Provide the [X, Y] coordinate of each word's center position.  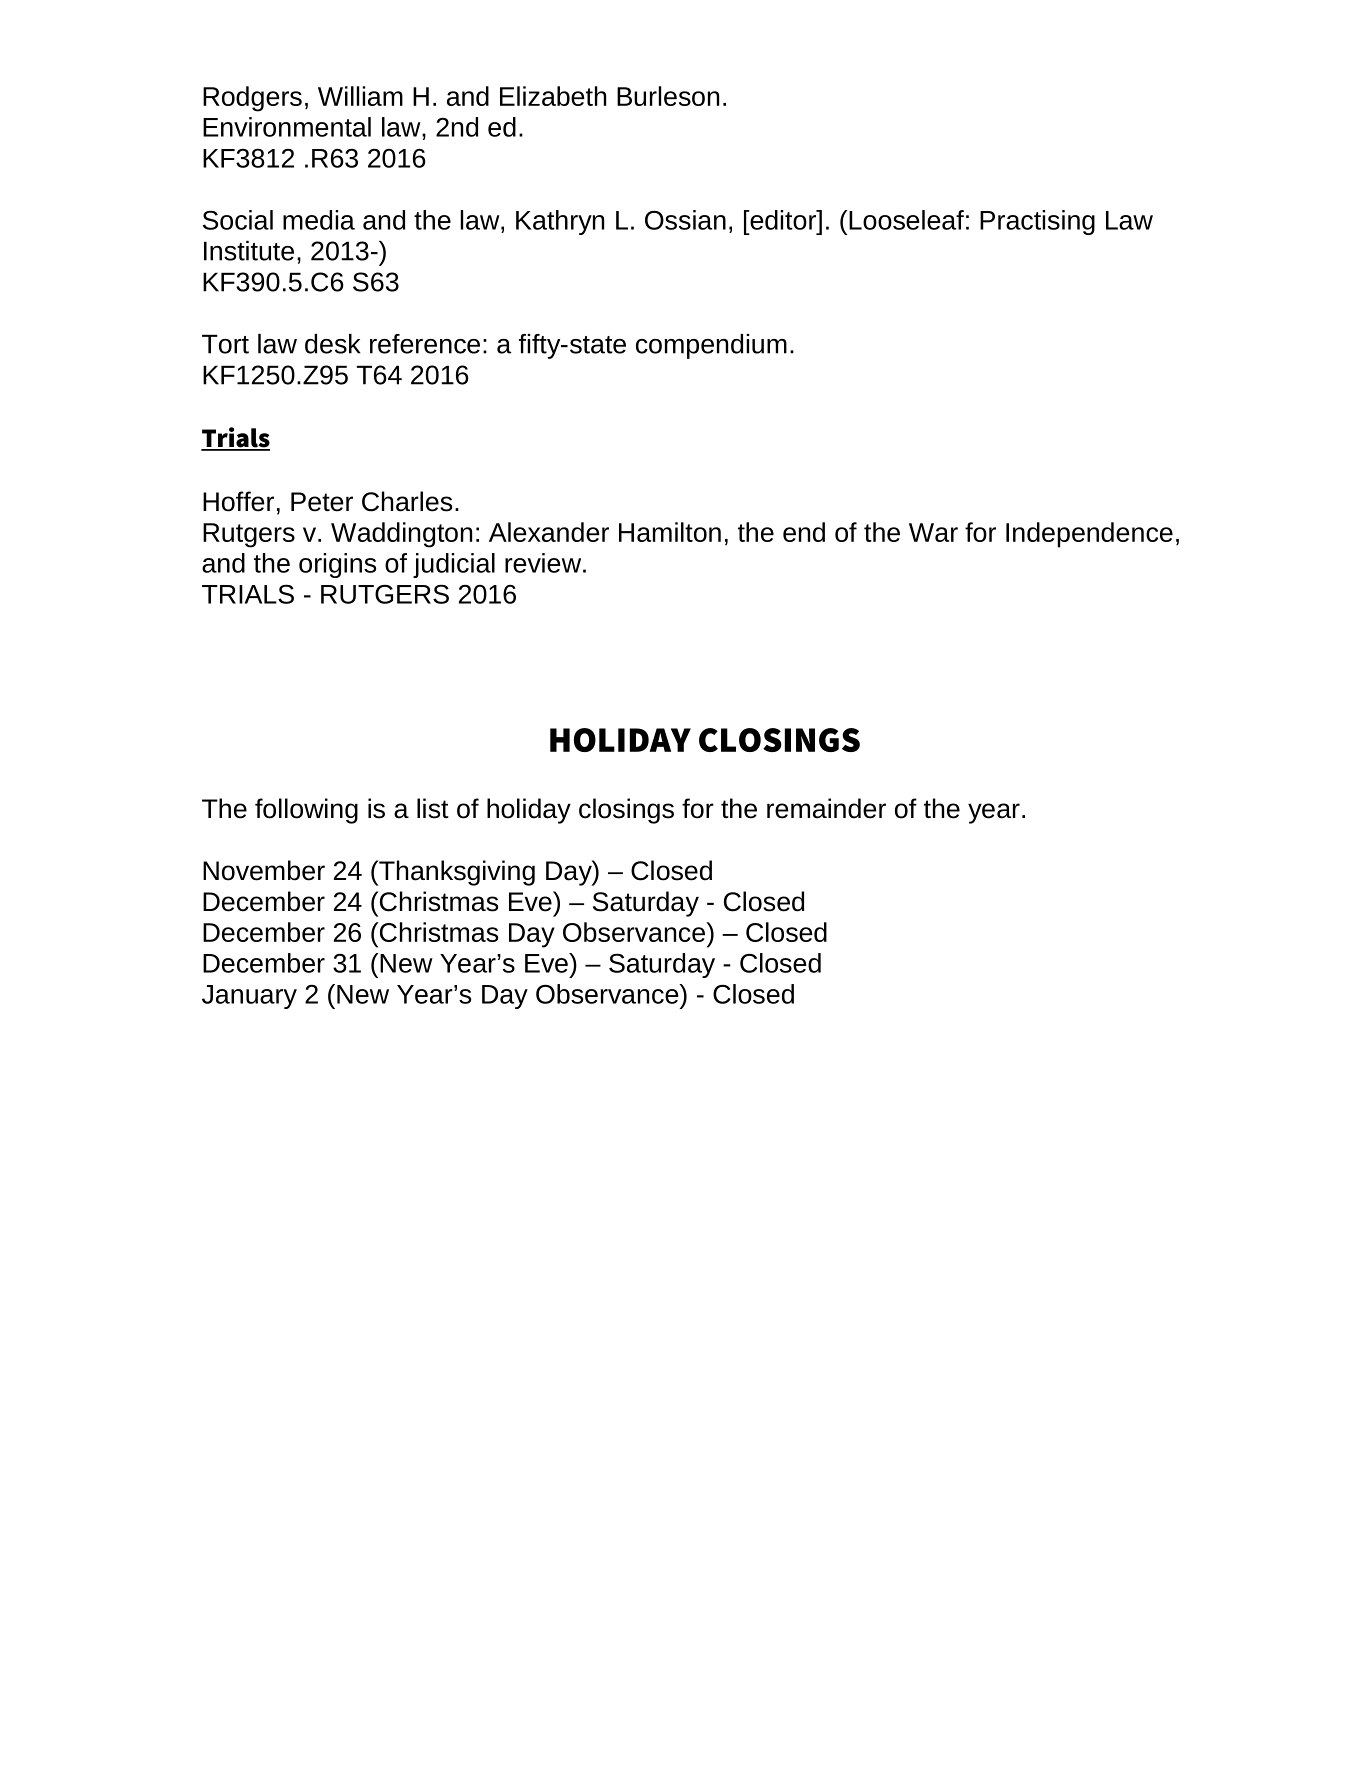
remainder [826, 808]
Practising [1037, 222]
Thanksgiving [456, 873]
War [933, 532]
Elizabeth [553, 96]
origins [337, 565]
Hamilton [670, 532]
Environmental [287, 127]
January [249, 997]
